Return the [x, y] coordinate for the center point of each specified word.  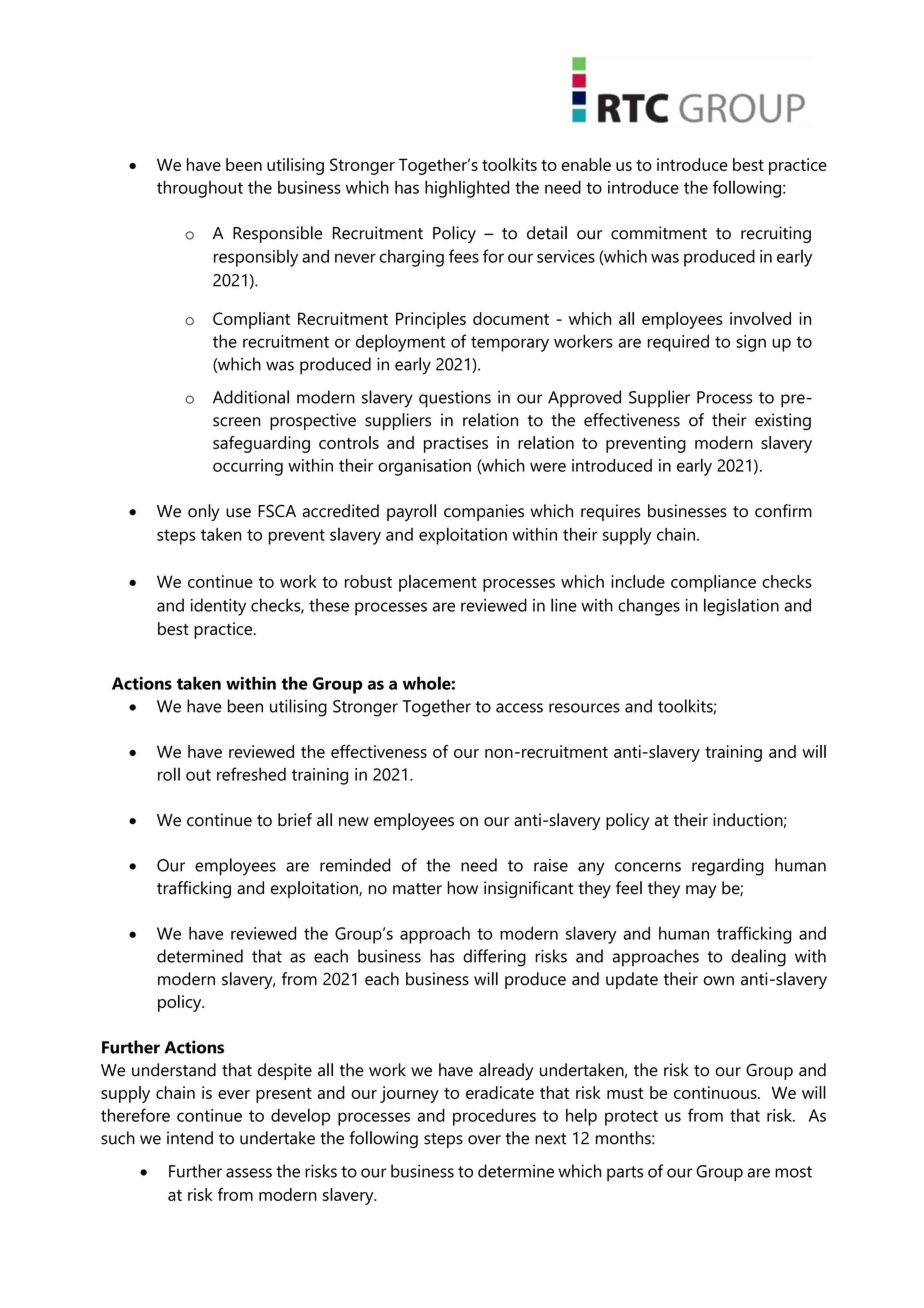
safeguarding [261, 444]
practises [456, 444]
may [701, 891]
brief [295, 820]
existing [783, 421]
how [462, 888]
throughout [200, 189]
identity [218, 607]
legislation [741, 607]
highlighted [467, 189]
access [519, 708]
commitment [659, 233]
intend [190, 1138]
